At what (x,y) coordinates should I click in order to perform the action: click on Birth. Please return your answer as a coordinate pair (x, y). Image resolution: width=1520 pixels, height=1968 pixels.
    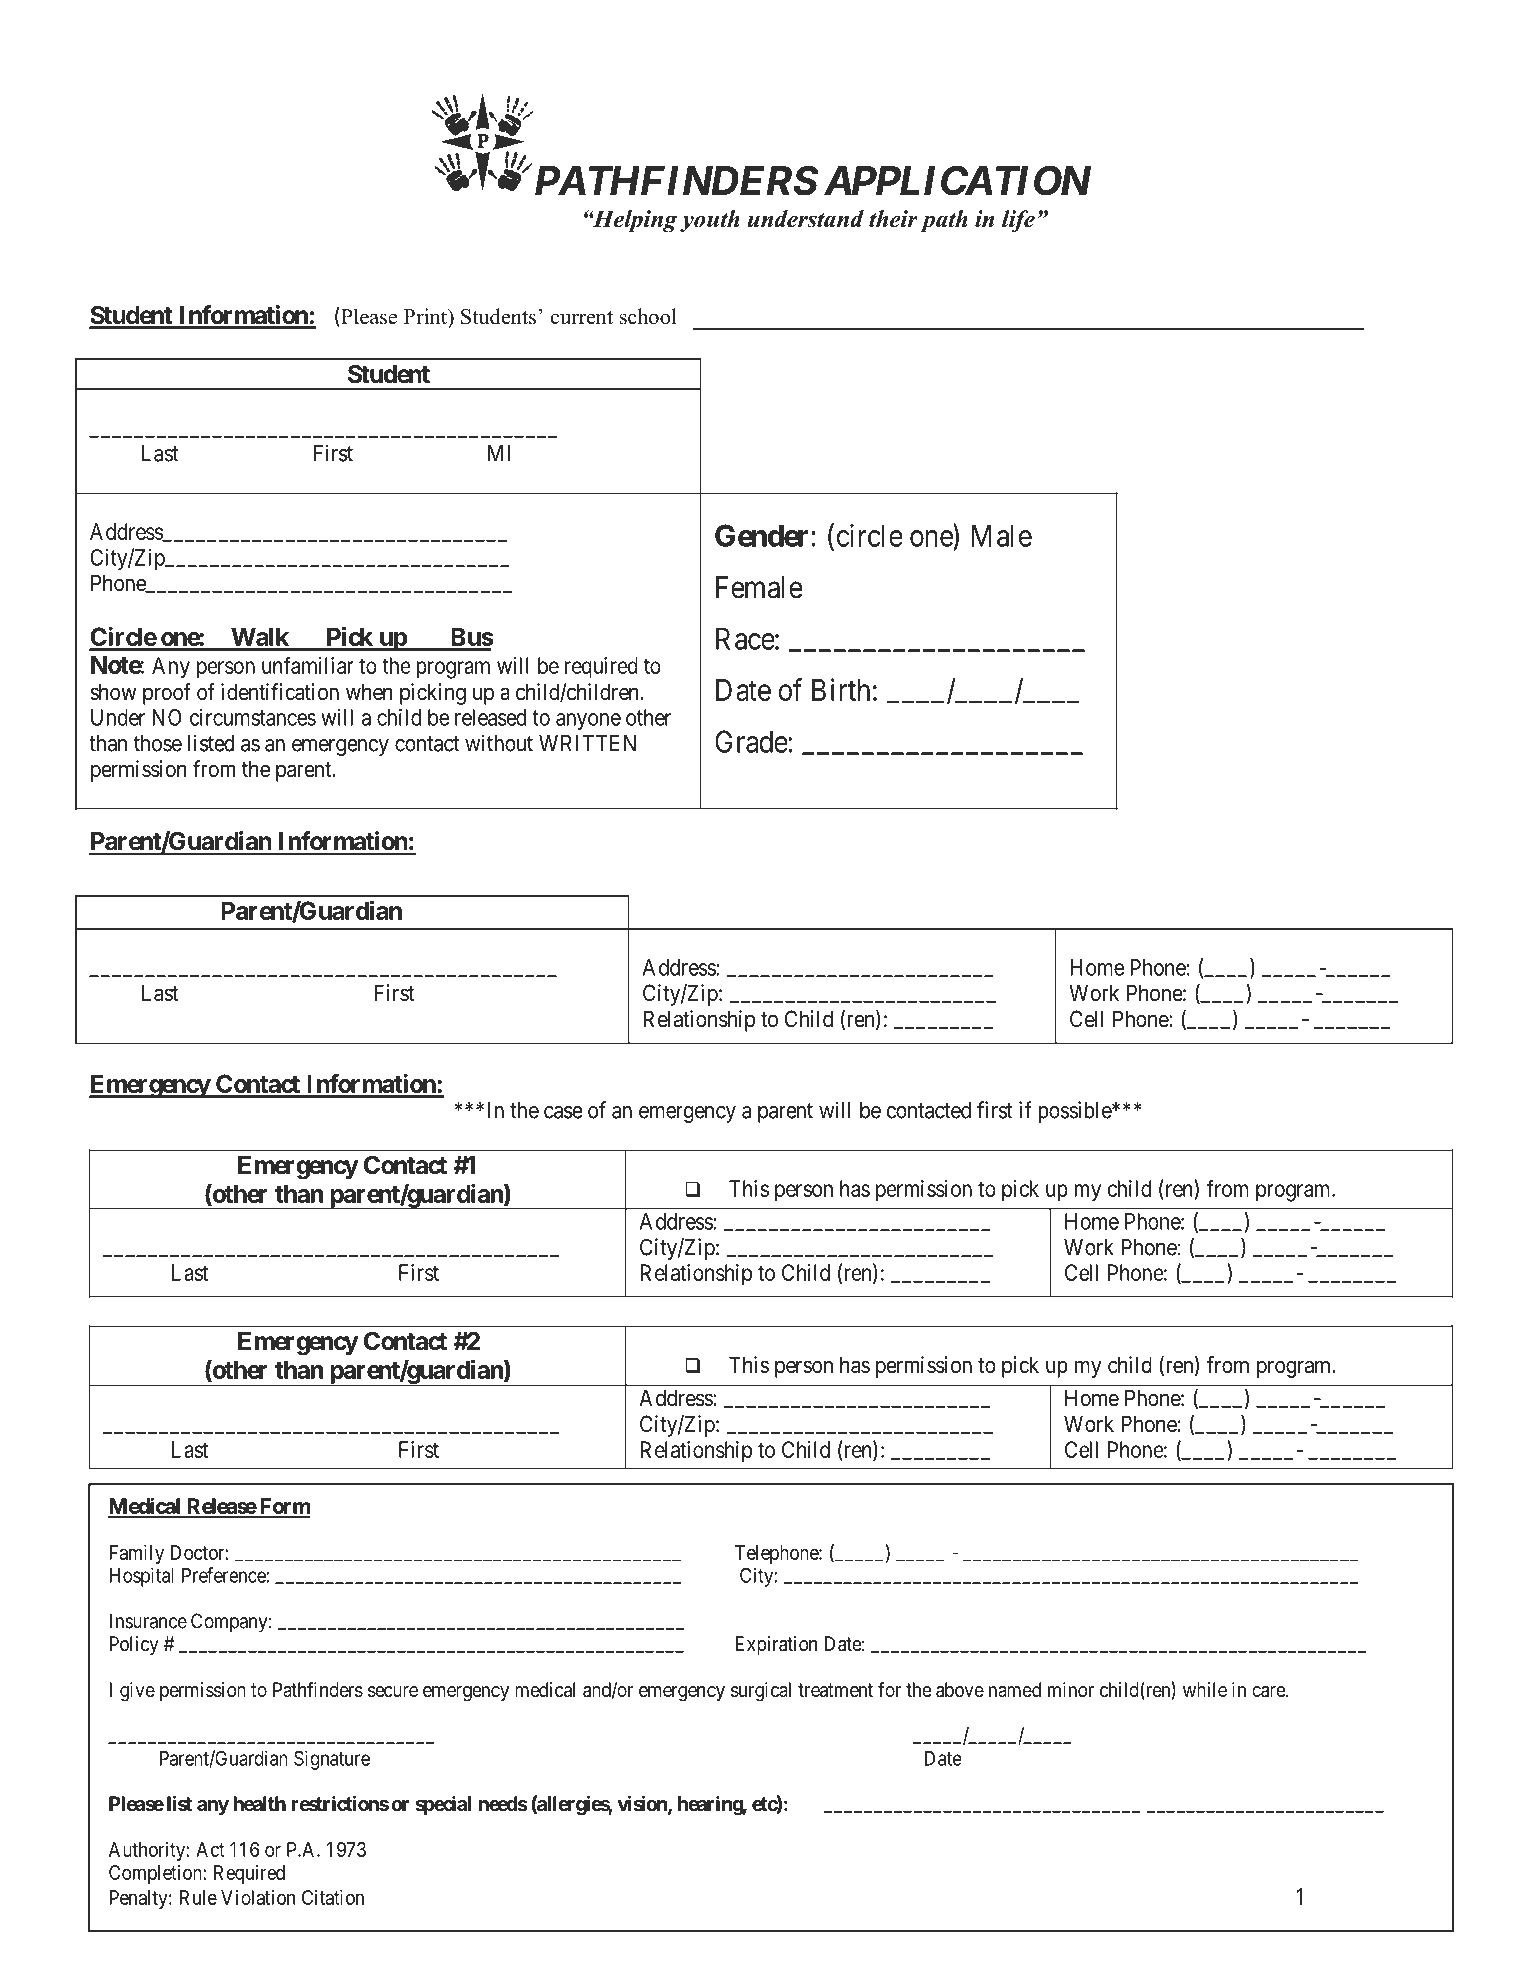
    Looking at the image, I should click on (841, 689).
